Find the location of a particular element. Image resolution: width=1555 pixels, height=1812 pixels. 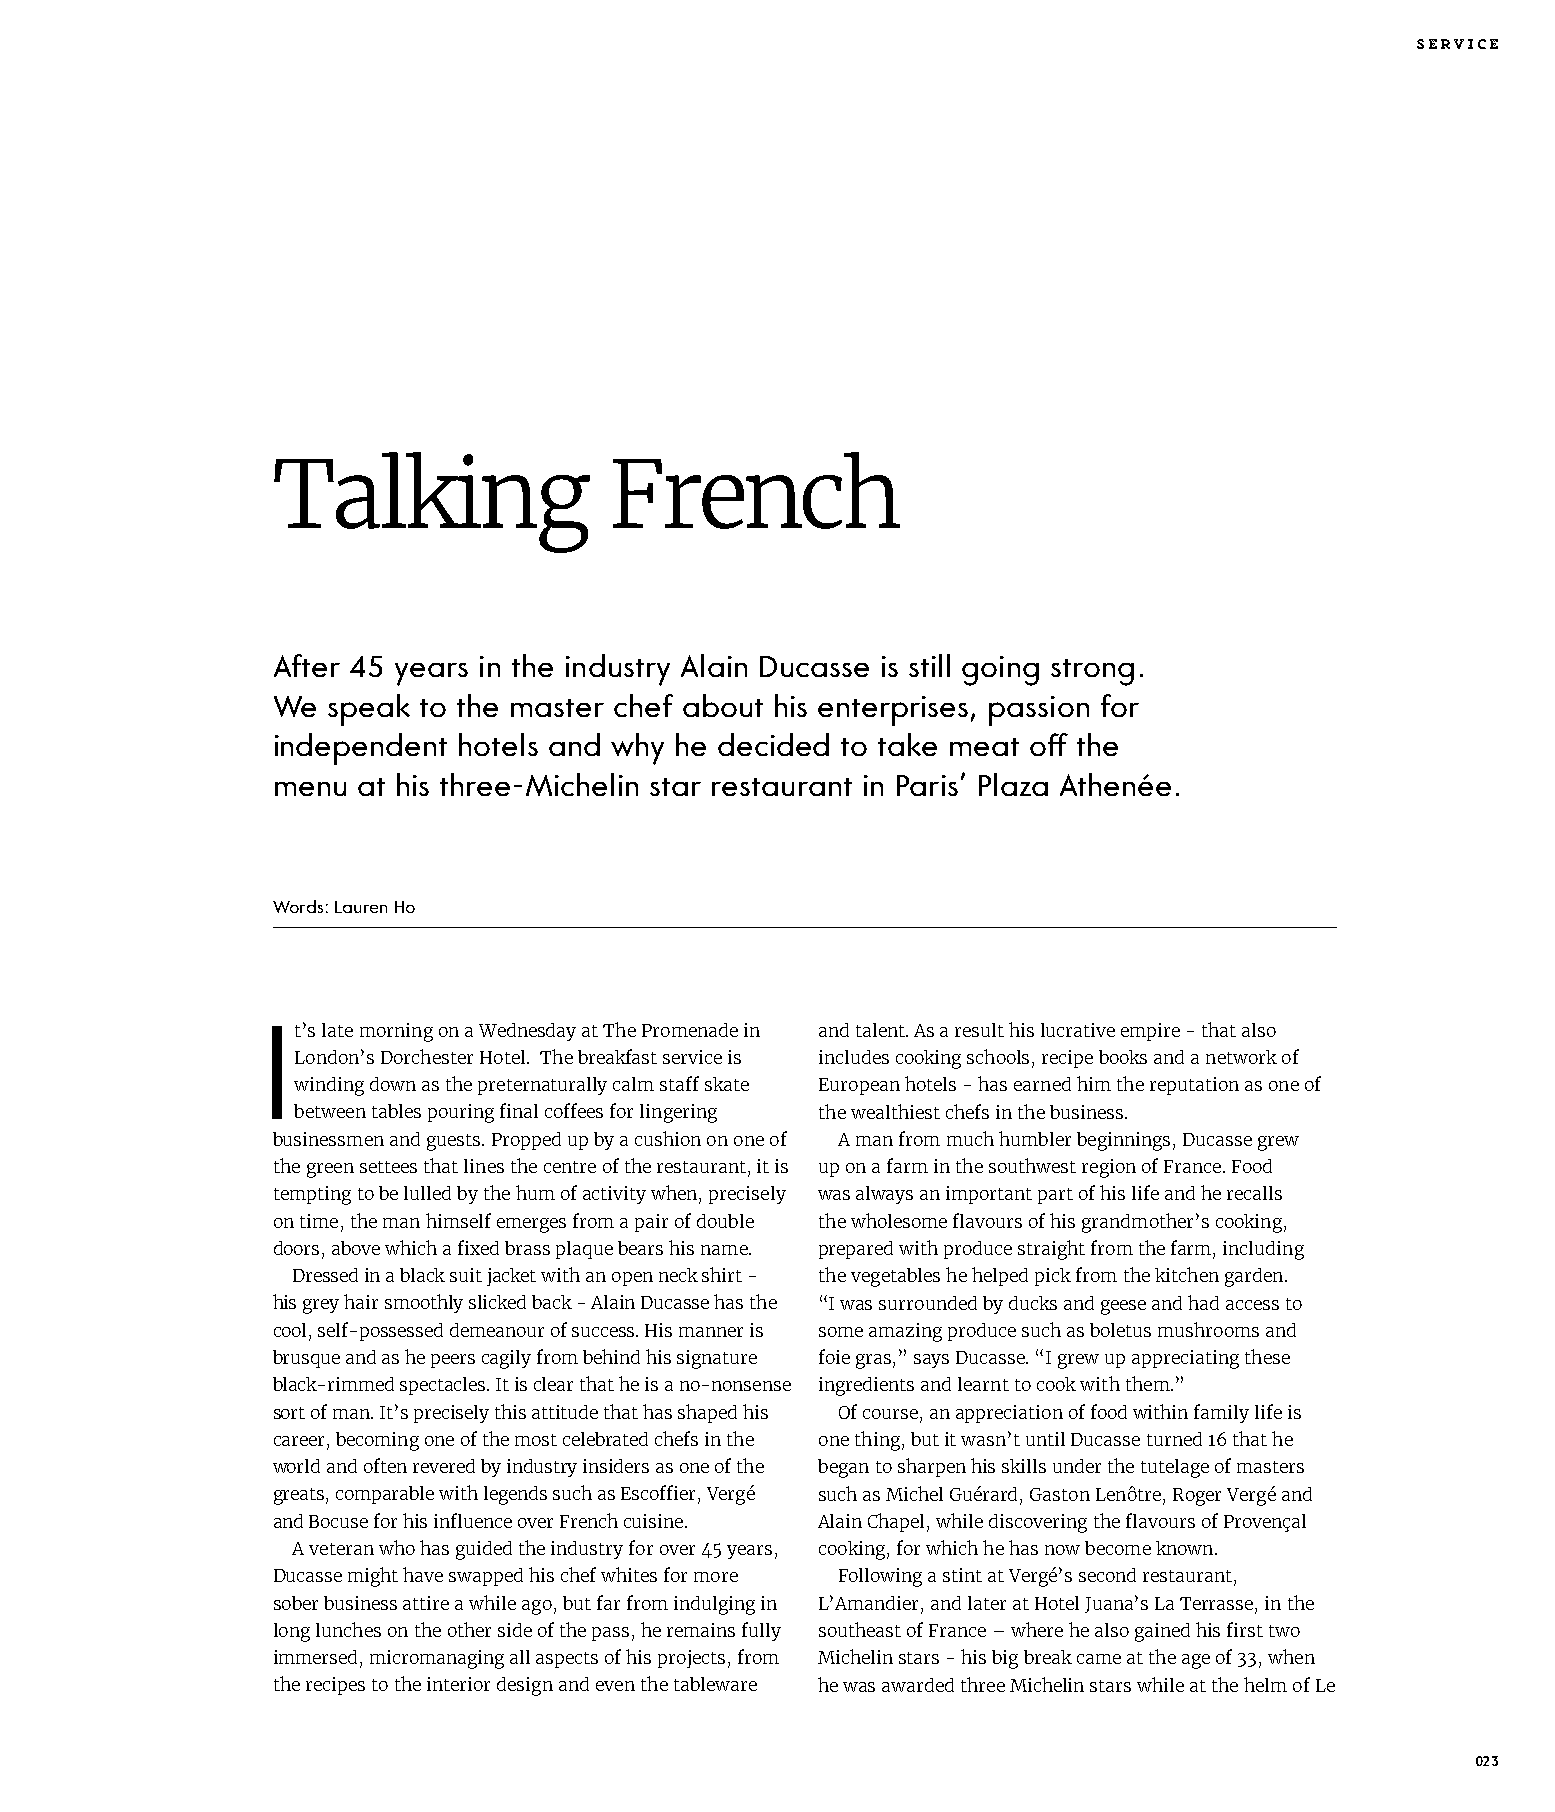

menu is located at coordinates (310, 789).
